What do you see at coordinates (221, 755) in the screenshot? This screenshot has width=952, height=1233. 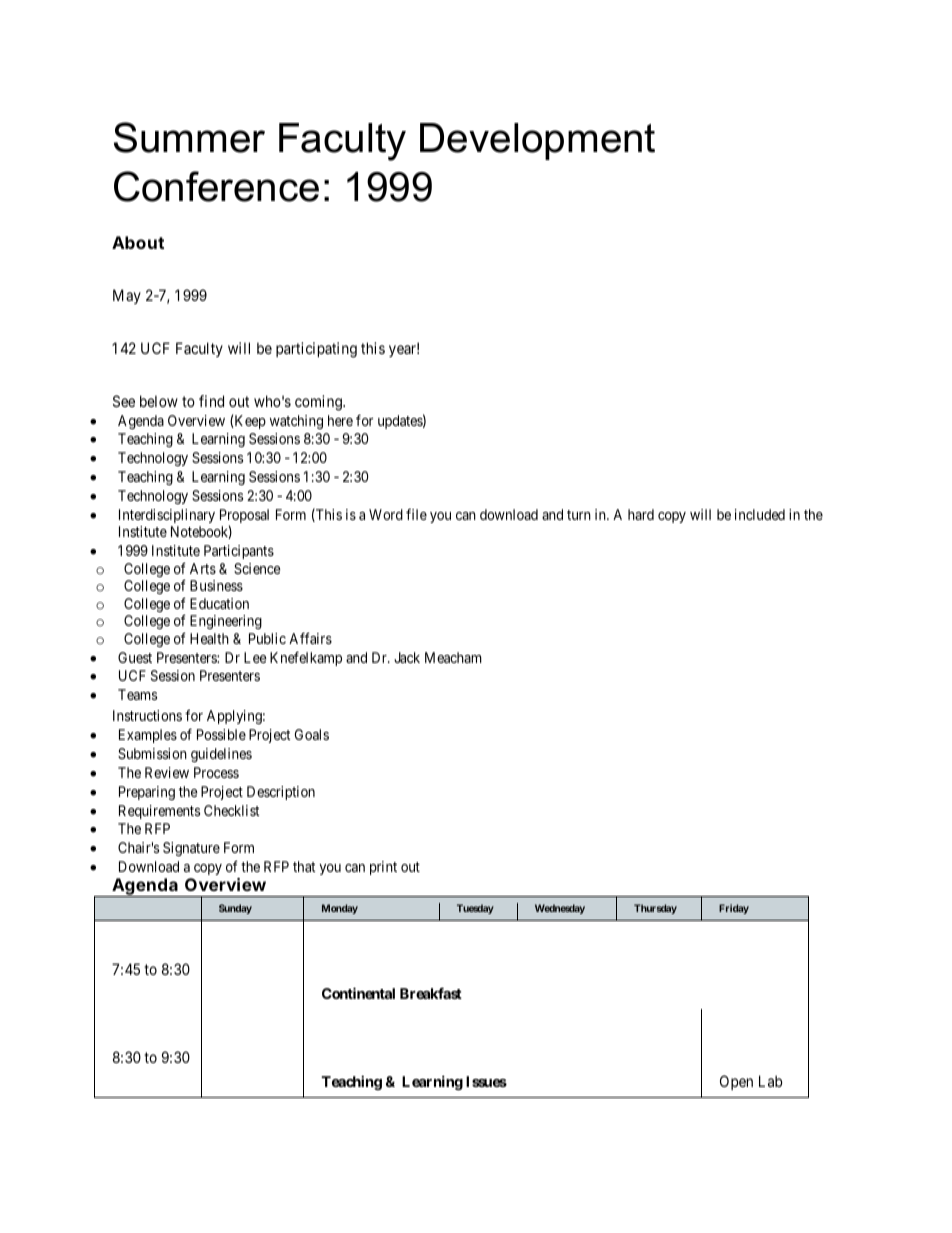 I see `guidelines` at bounding box center [221, 755].
